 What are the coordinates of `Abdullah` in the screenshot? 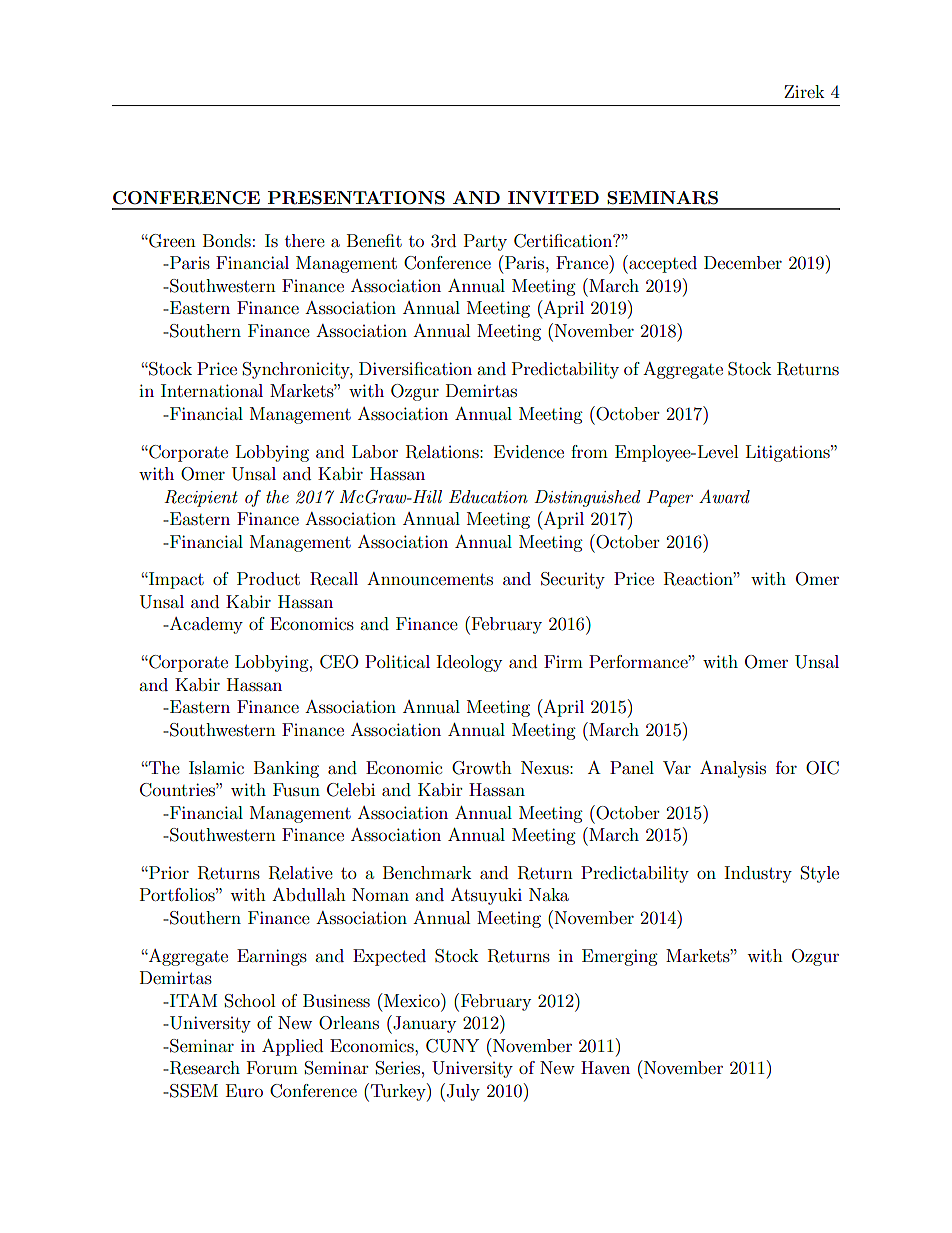 It's located at (309, 894).
